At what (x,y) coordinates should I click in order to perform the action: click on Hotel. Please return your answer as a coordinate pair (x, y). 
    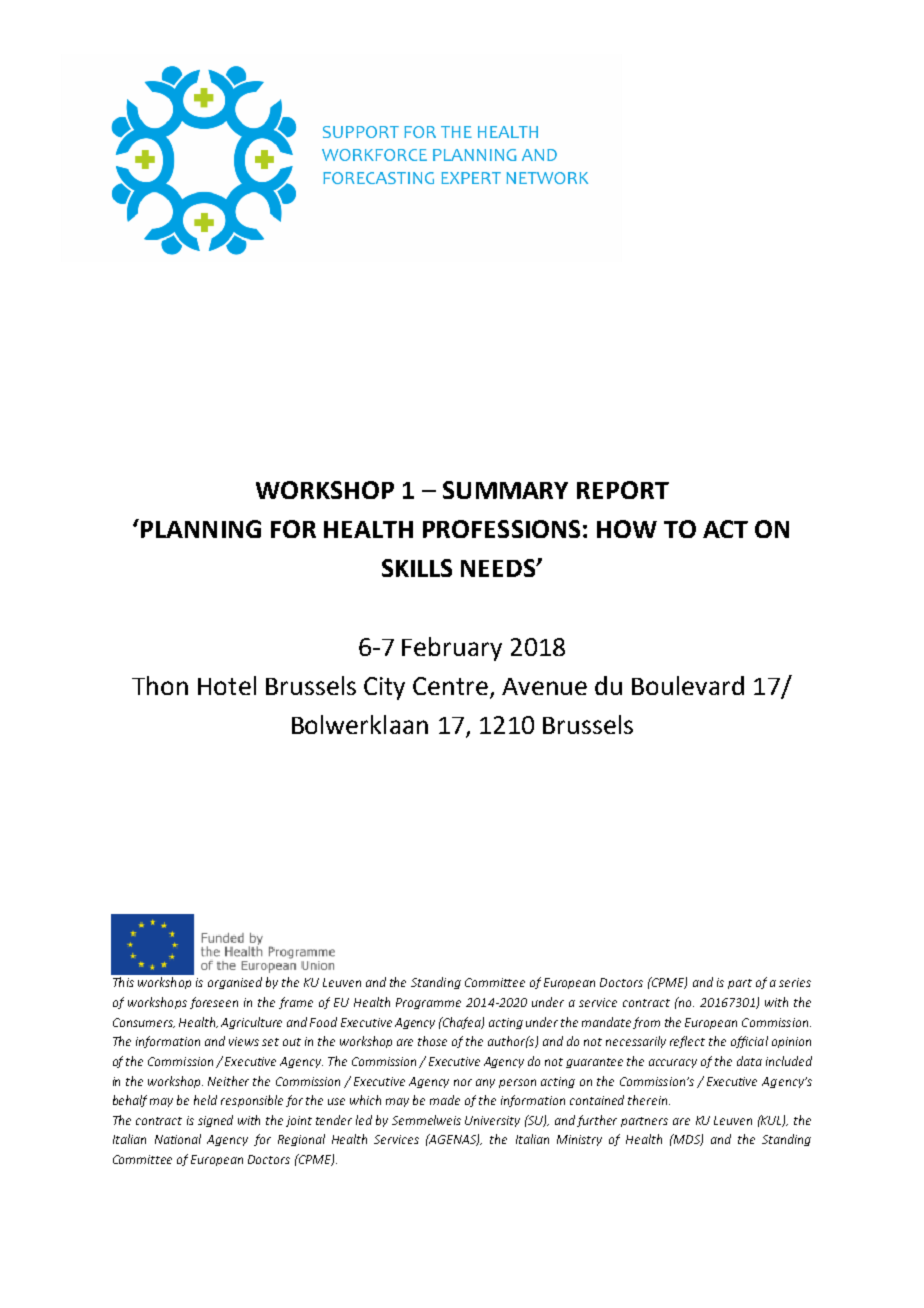
    Looking at the image, I should click on (227, 685).
